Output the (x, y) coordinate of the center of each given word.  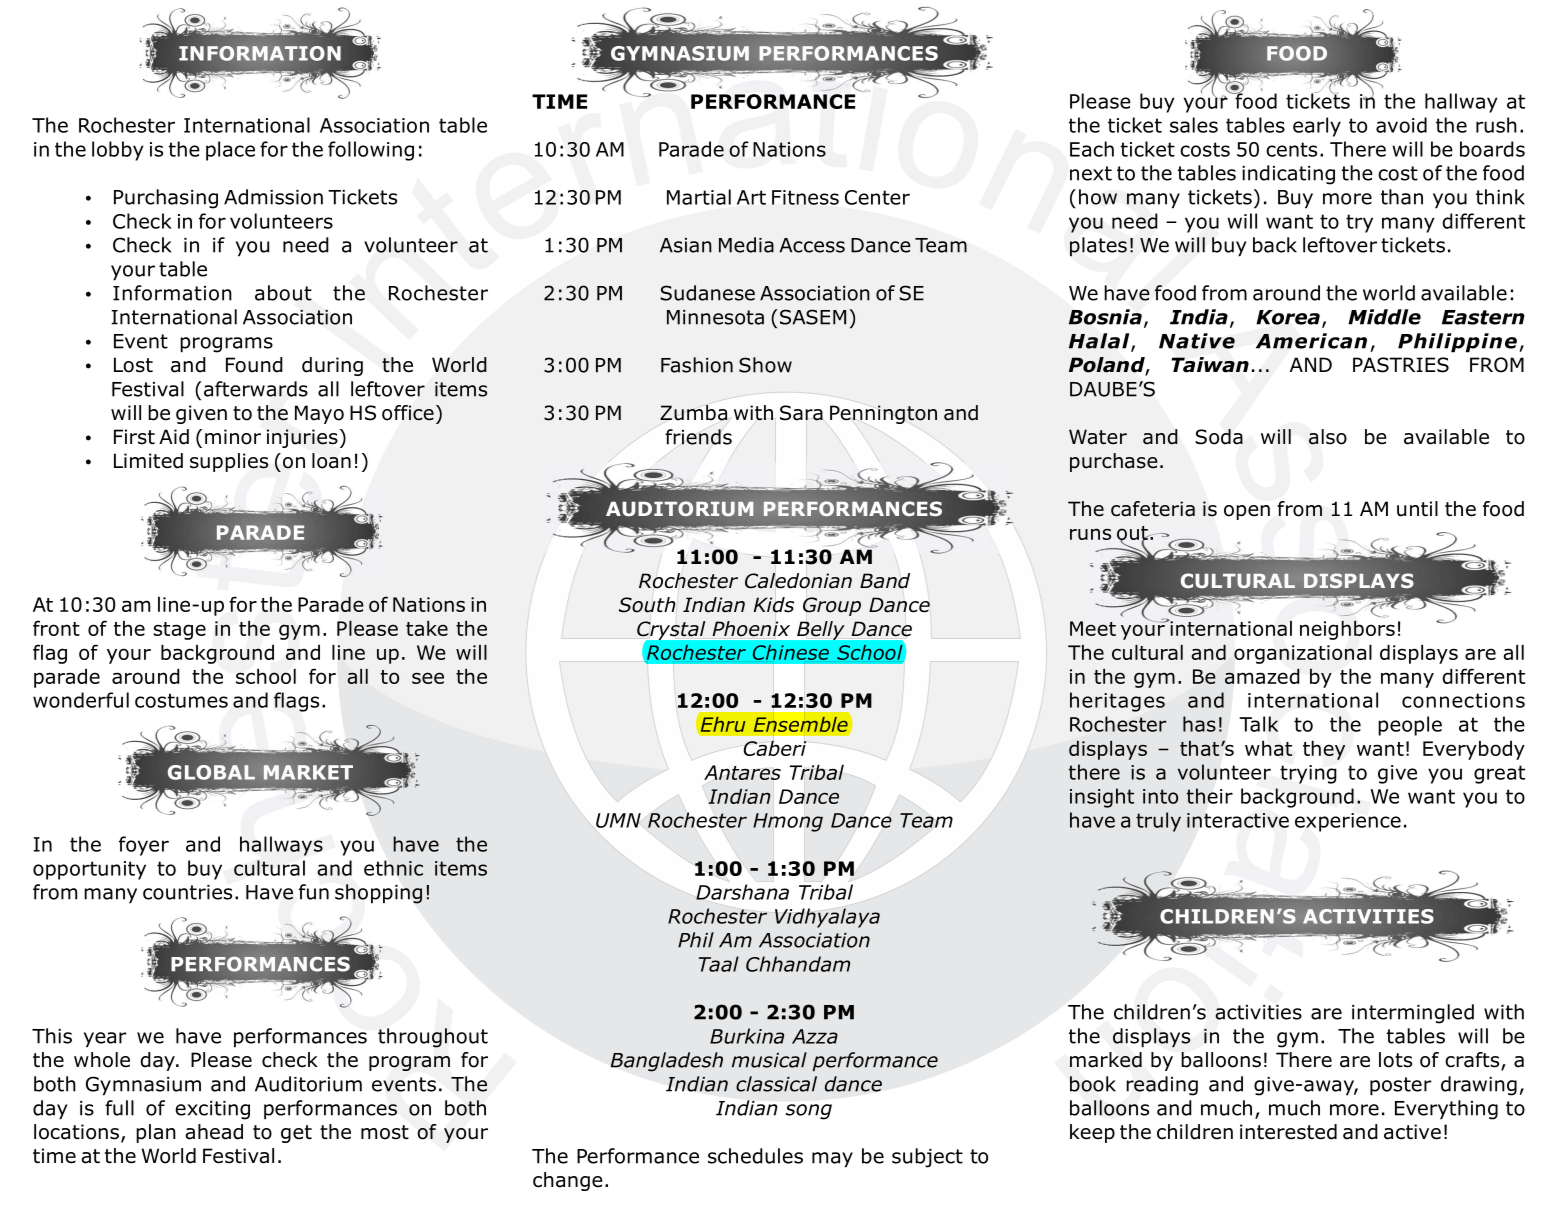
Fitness (805, 197)
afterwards (256, 389)
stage (180, 631)
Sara (801, 413)
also (1328, 437)
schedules (755, 1156)
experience (1348, 822)
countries (187, 892)
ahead (214, 1132)
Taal (719, 964)
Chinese (791, 652)
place (230, 151)
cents (1291, 149)
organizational (1303, 654)
